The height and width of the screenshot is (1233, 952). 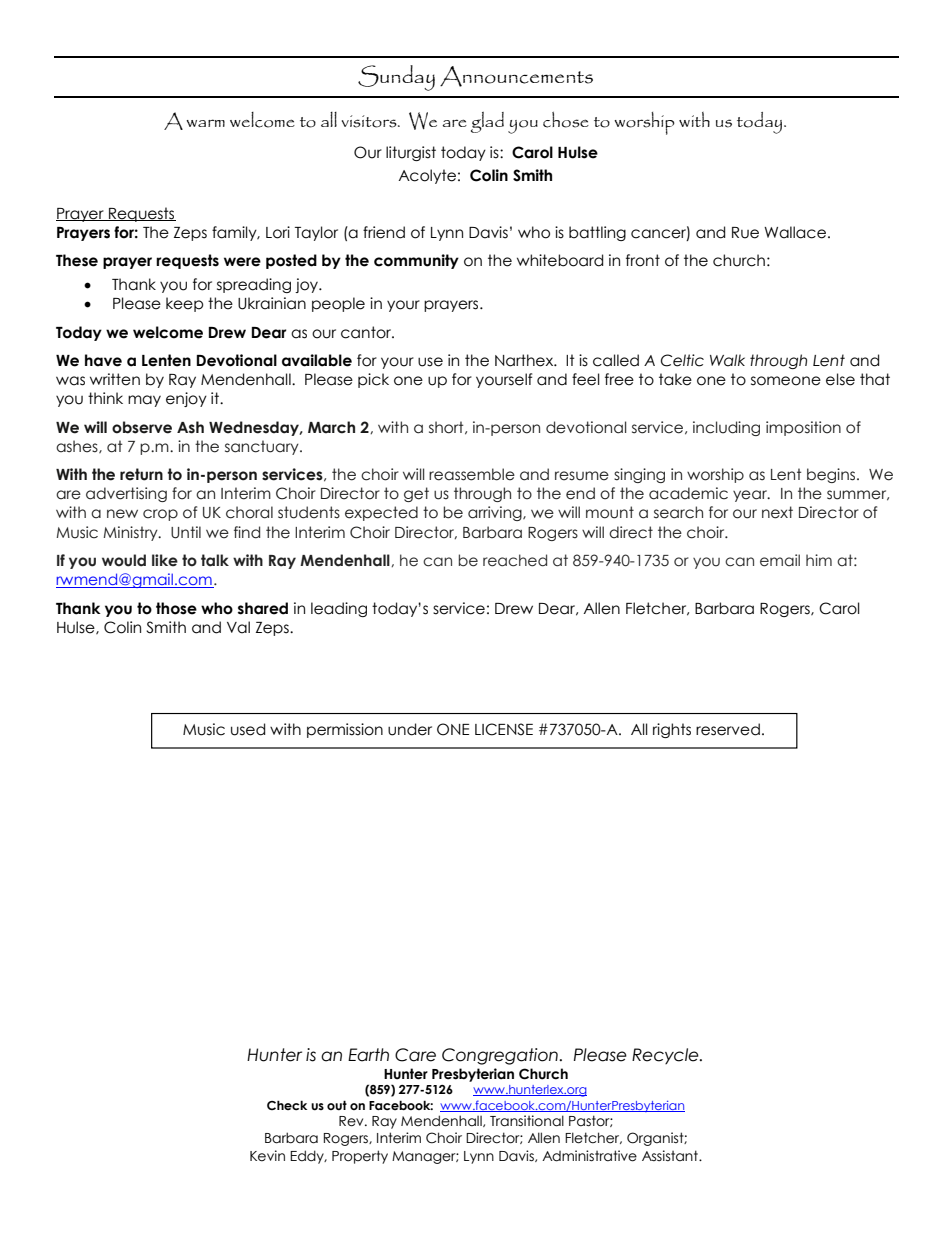 What do you see at coordinates (267, 1156) in the screenshot?
I see `Kevin` at bounding box center [267, 1156].
